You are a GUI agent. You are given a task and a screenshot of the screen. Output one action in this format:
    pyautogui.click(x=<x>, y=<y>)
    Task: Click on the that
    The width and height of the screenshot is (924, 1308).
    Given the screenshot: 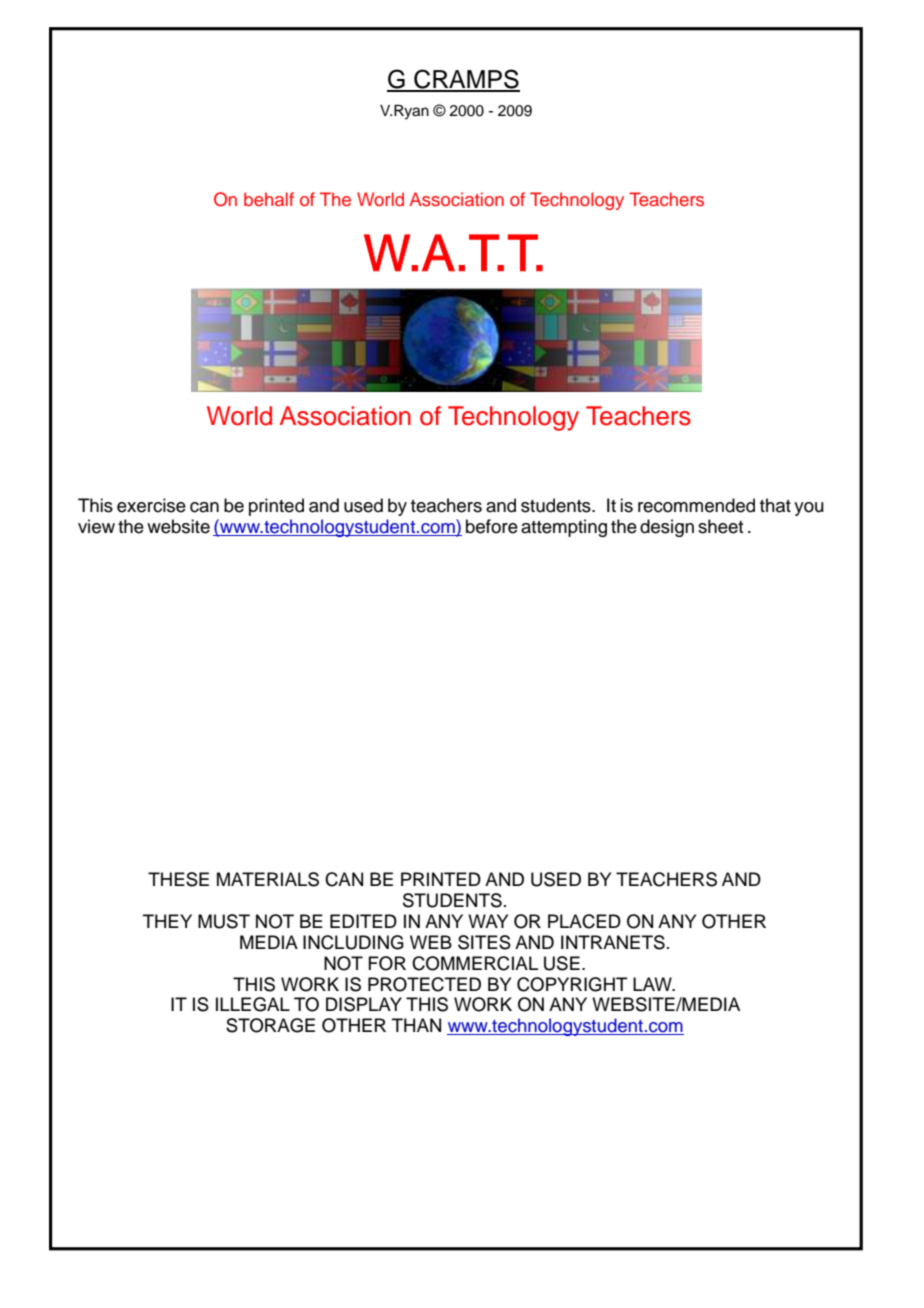 What is the action you would take?
    pyautogui.click(x=775, y=505)
